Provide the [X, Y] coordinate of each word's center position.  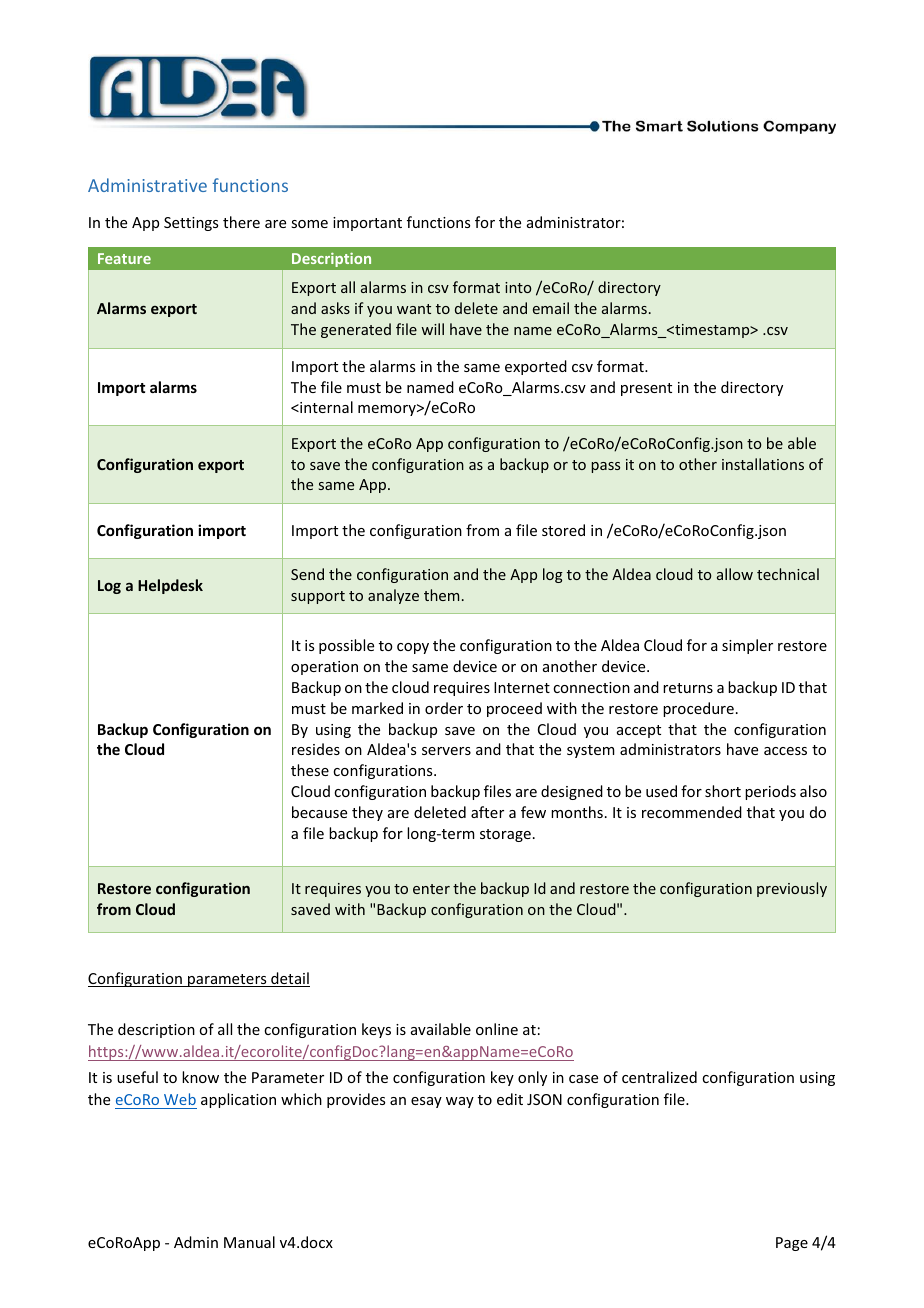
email [551, 308]
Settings [191, 224]
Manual [249, 1242]
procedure [698, 709]
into [518, 287]
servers [446, 751]
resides [316, 749]
